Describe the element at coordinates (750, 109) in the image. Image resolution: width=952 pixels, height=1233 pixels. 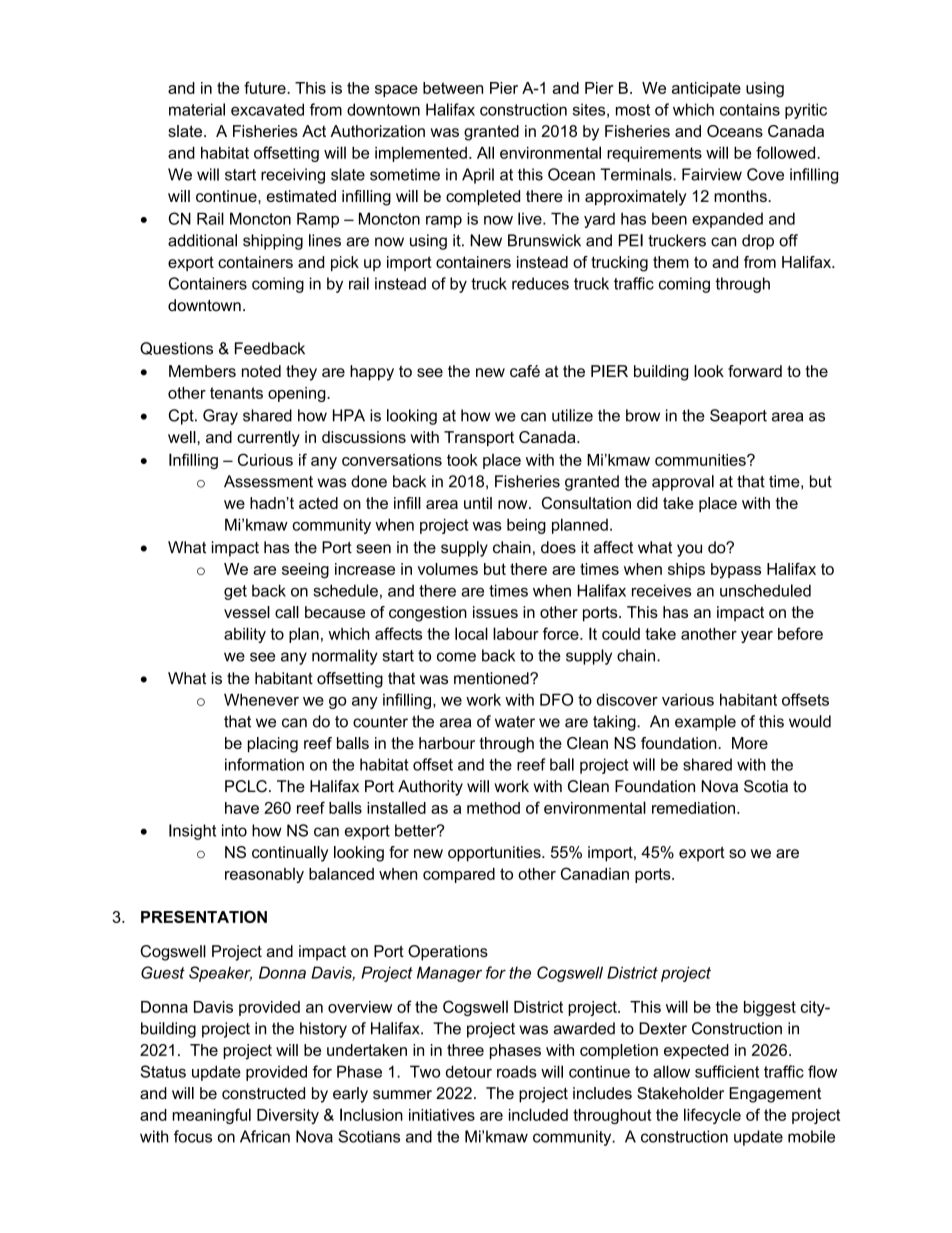
I see `contains` at that location.
